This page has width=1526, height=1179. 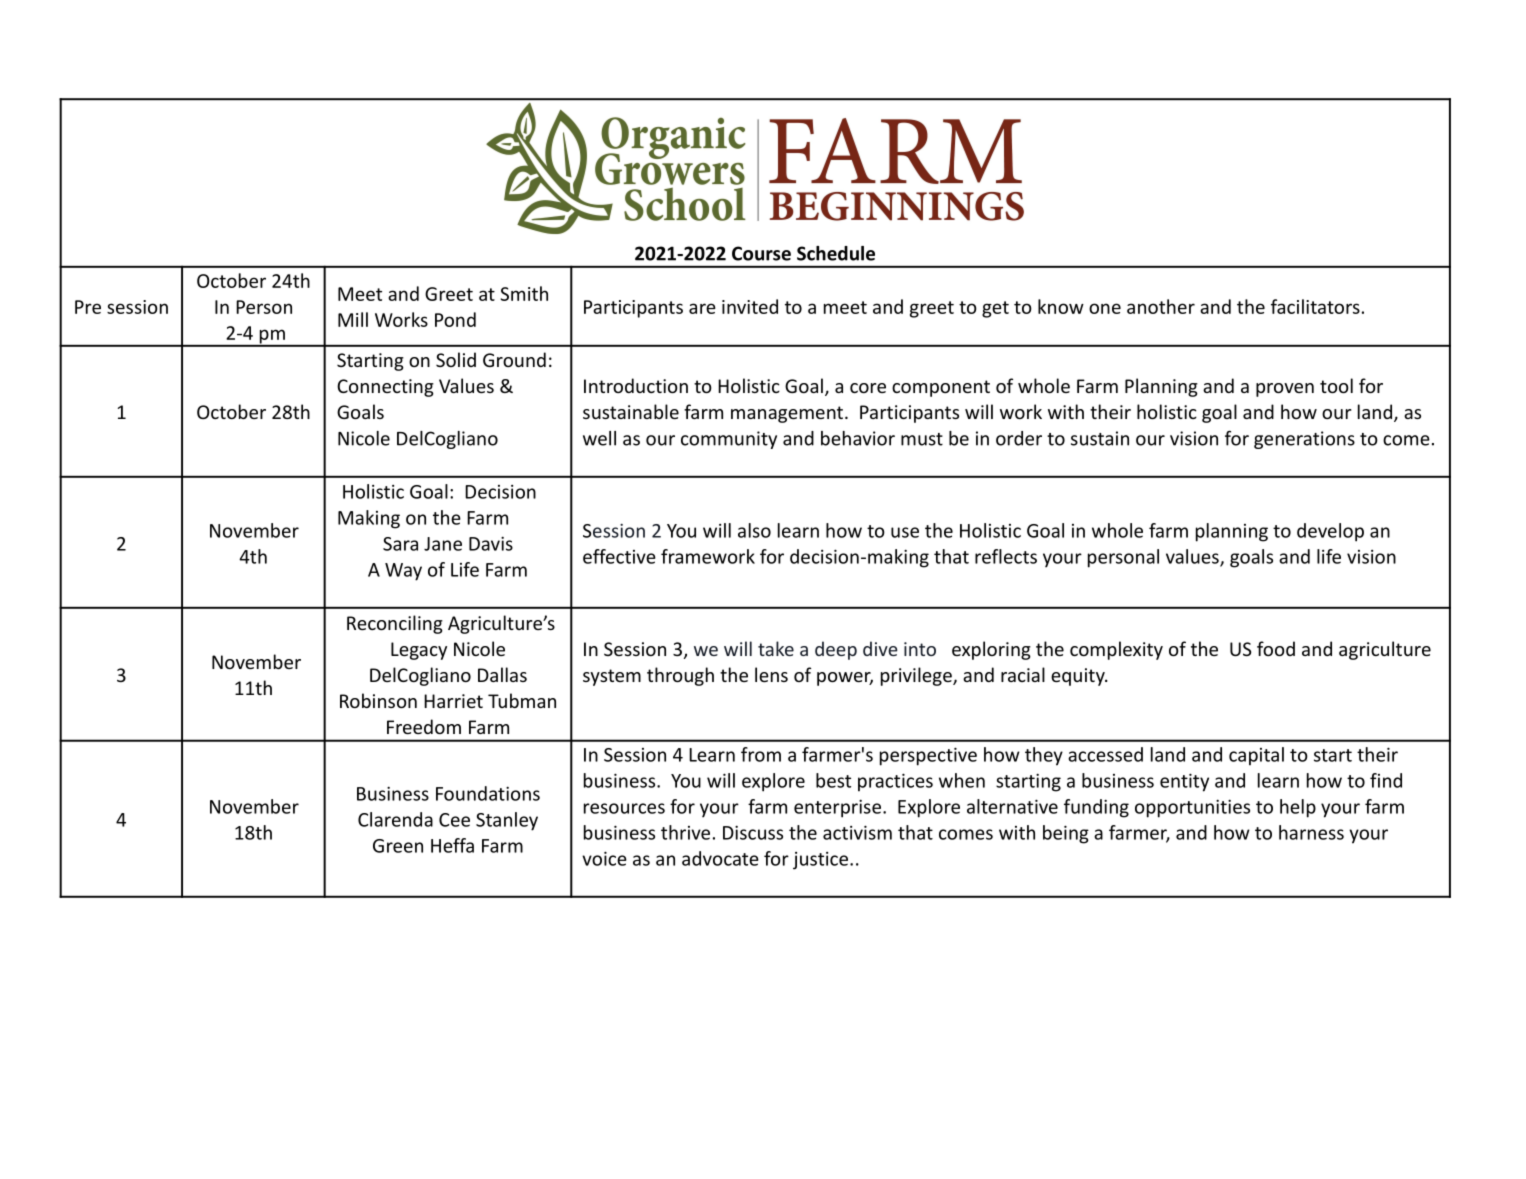 I want to click on take, so click(x=776, y=648).
